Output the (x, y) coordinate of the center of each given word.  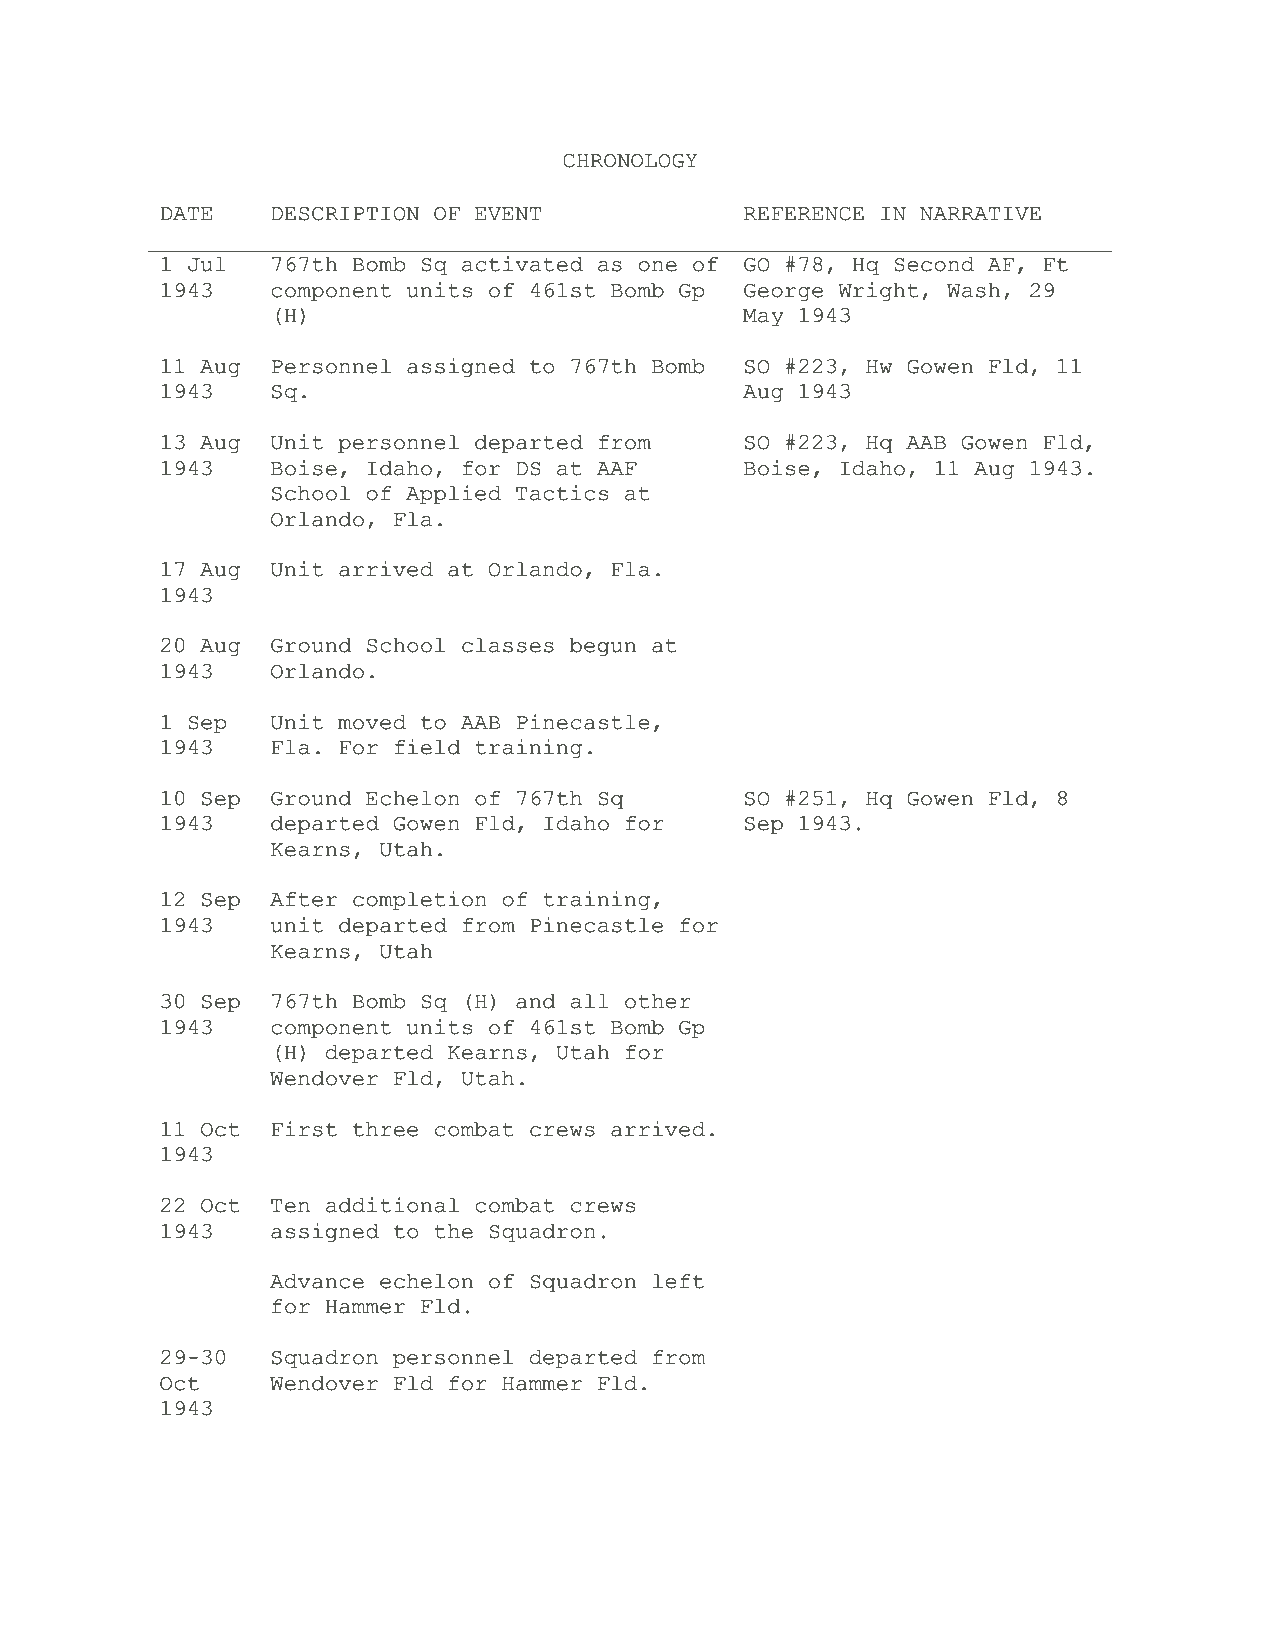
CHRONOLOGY (630, 161)
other (658, 1001)
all (590, 1001)
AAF (617, 468)
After (303, 899)
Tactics (562, 493)
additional (392, 1205)
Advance (317, 1281)
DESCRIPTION (345, 214)
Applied (453, 495)
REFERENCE (804, 214)
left (678, 1281)
